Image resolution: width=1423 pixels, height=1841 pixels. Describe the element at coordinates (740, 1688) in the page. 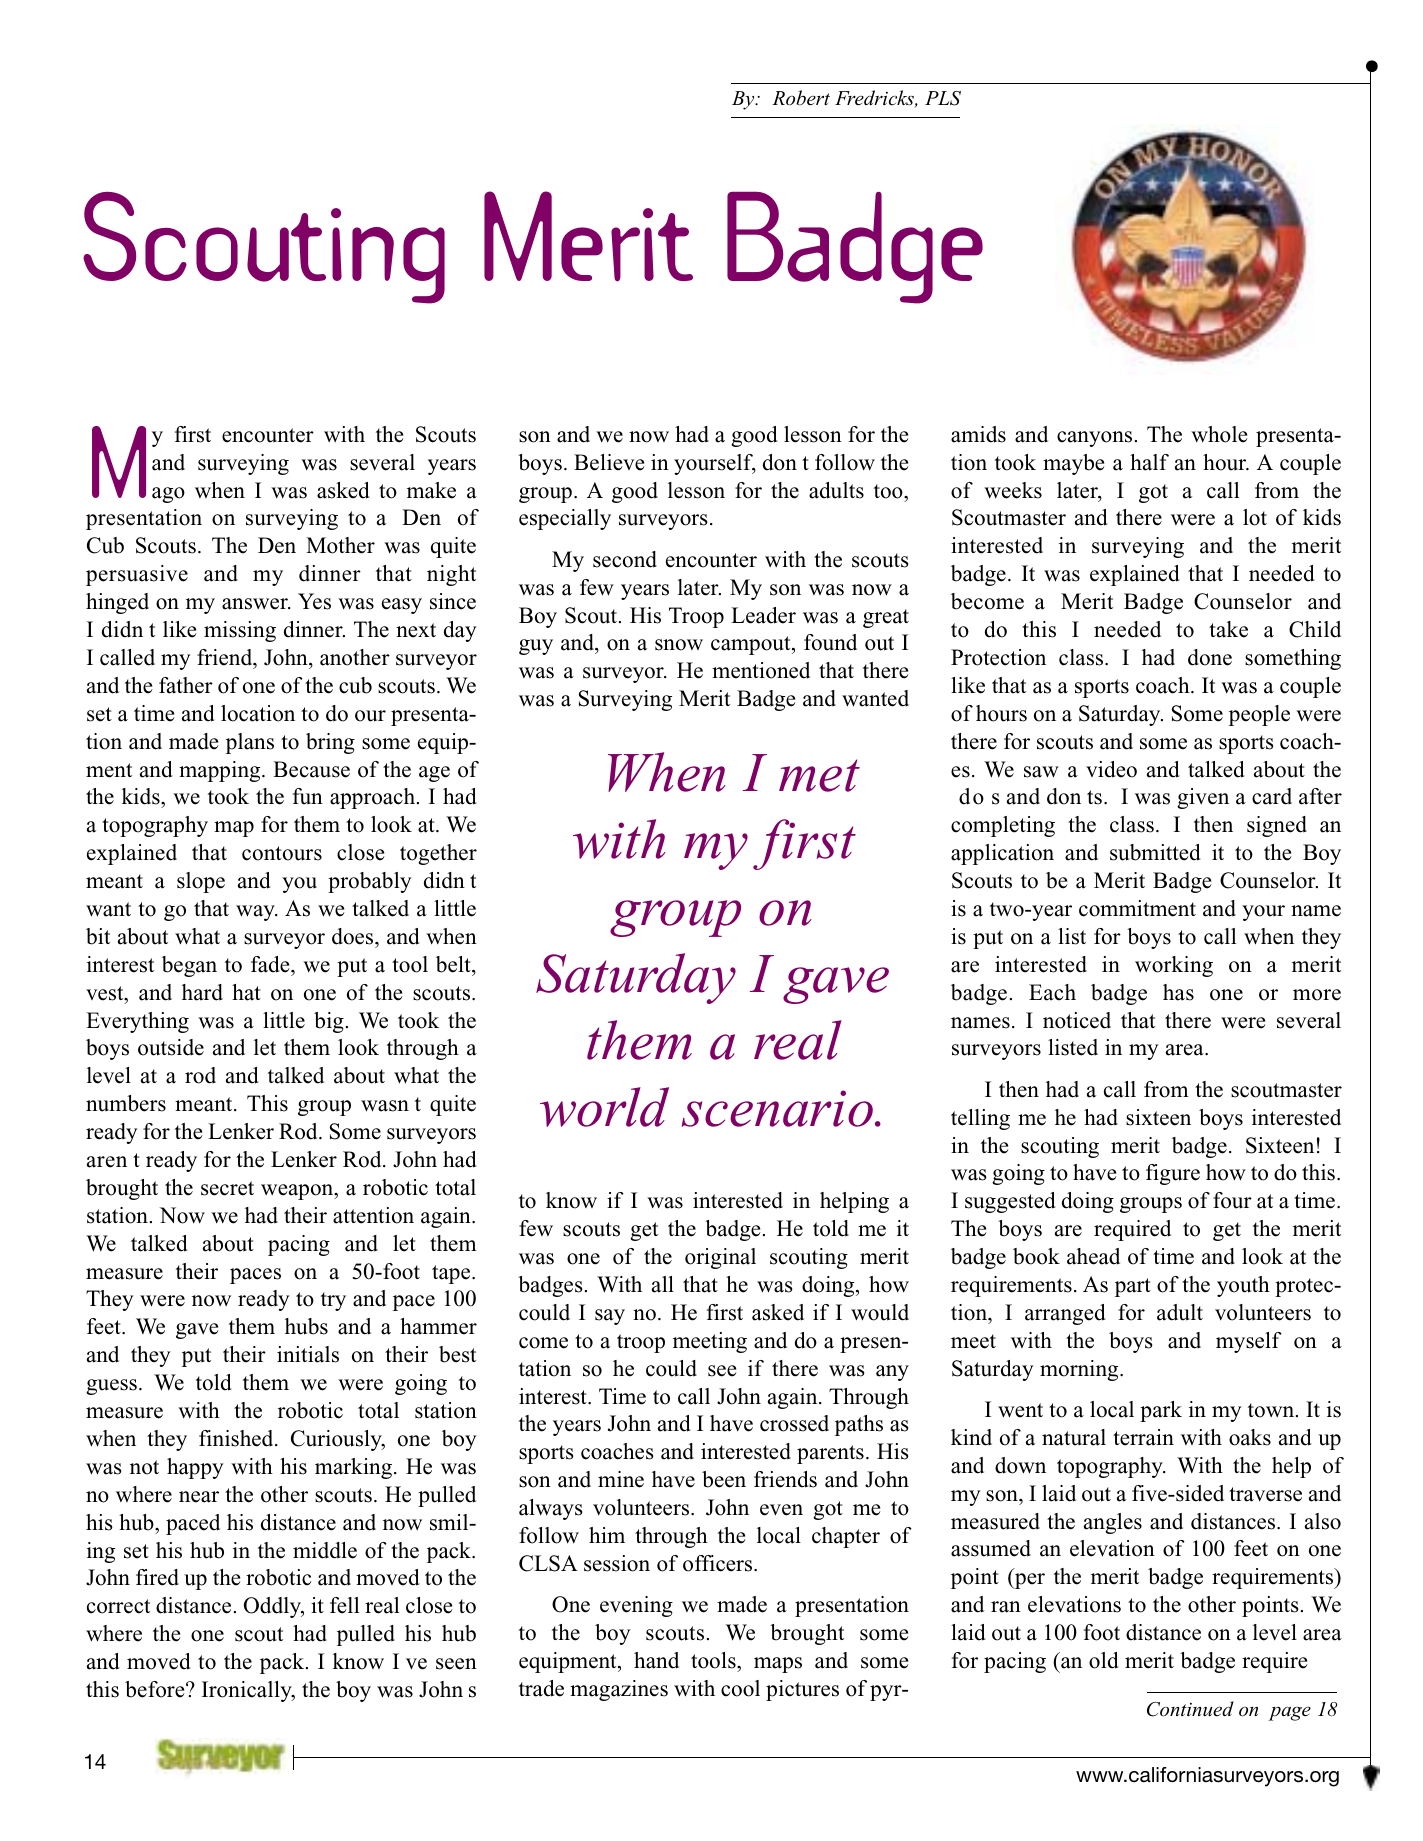

I see `cool` at that location.
